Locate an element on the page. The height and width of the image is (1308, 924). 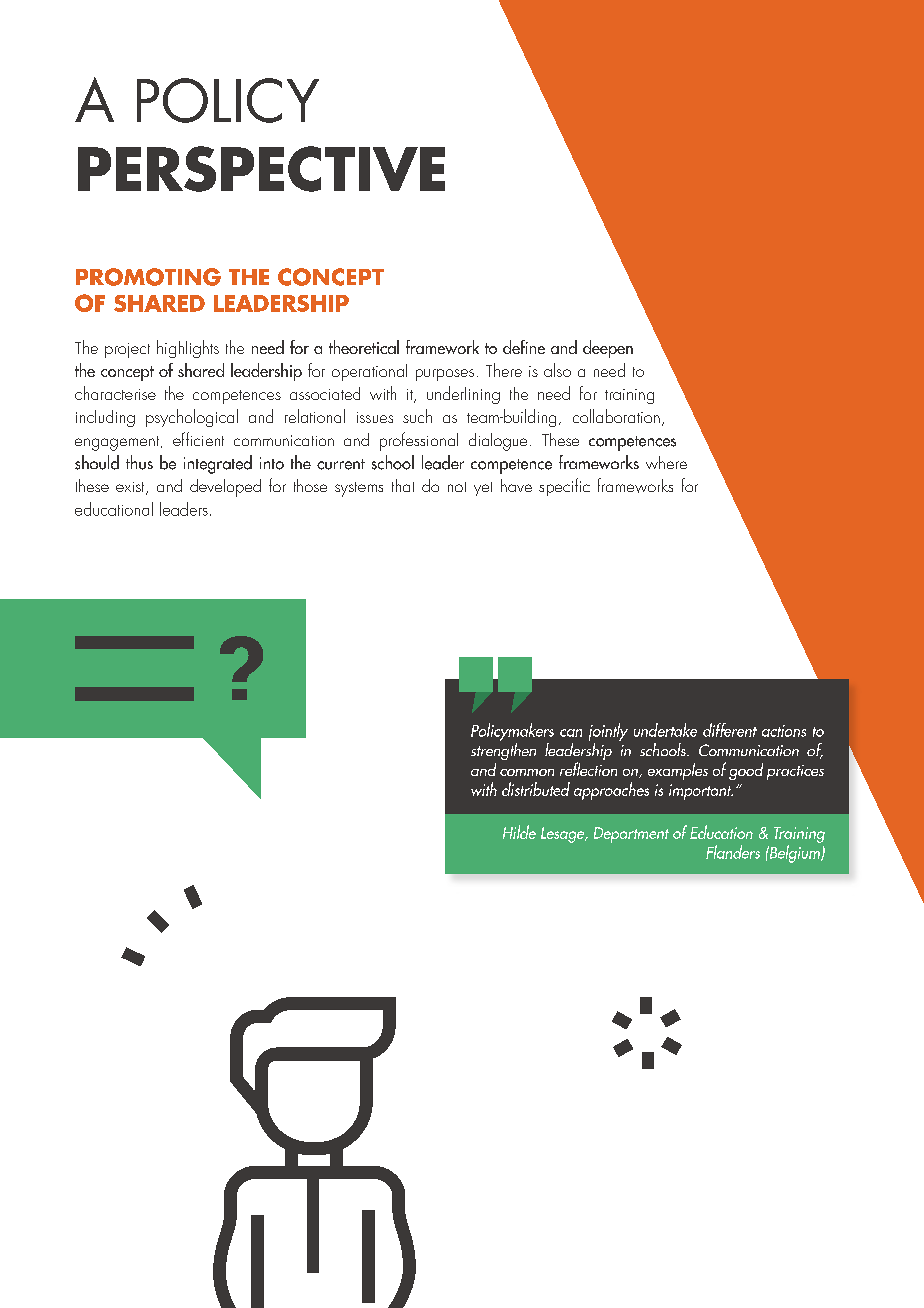
Flanders is located at coordinates (733, 852).
